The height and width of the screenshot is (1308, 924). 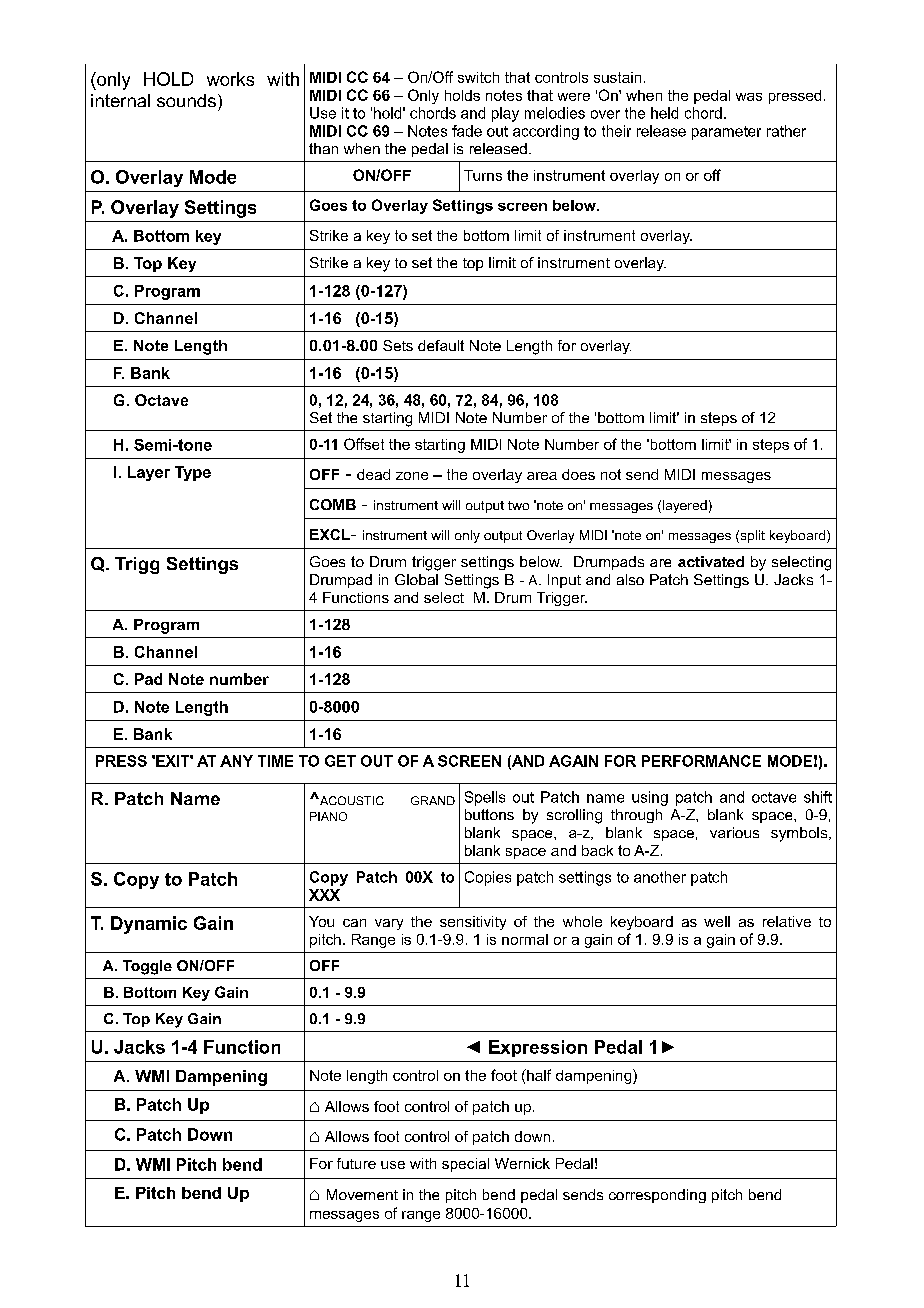 What do you see at coordinates (467, 131) in the screenshot?
I see `fade` at bounding box center [467, 131].
